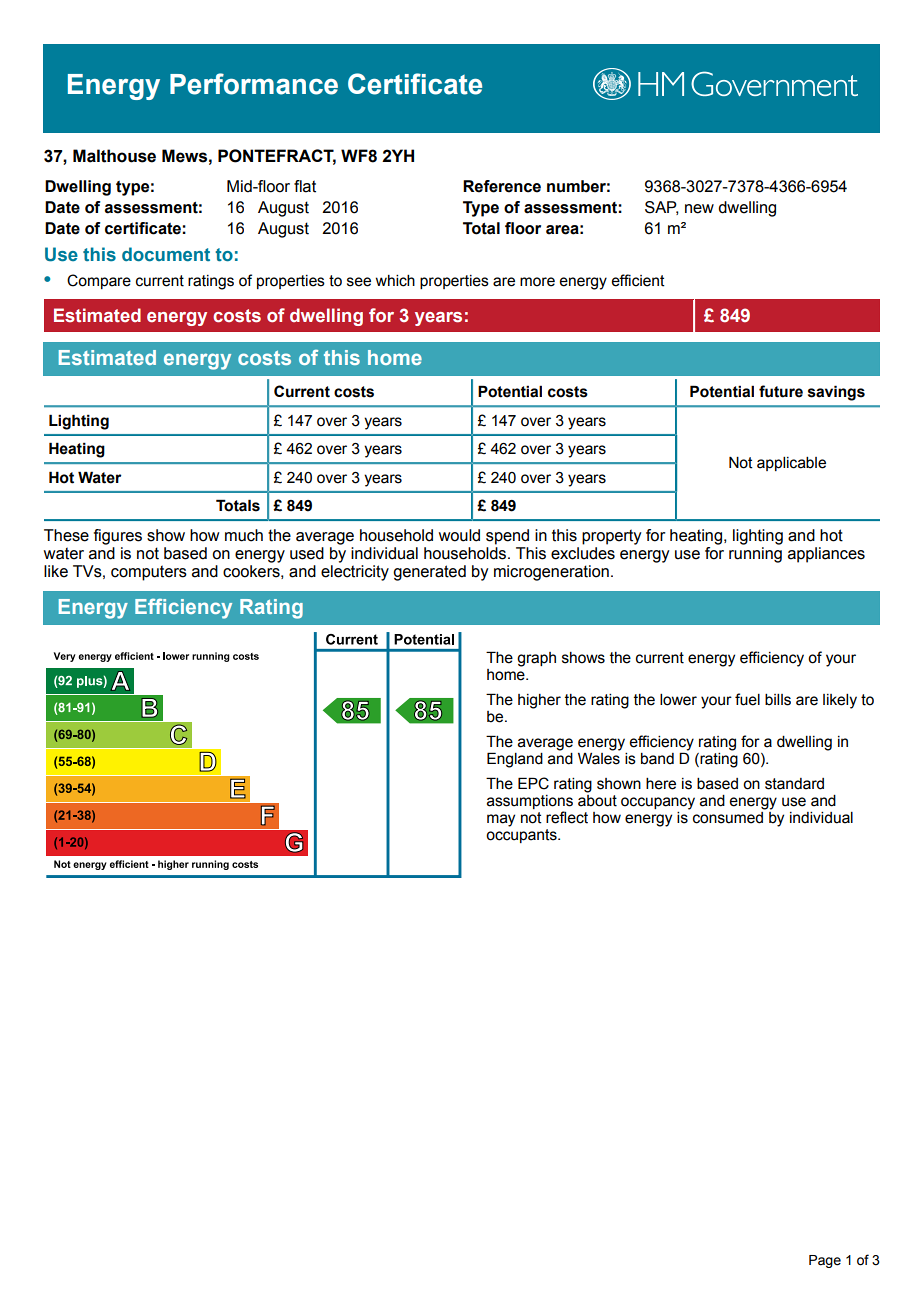 This document has width=924, height=1308. What do you see at coordinates (502, 186) in the document?
I see `Reference` at bounding box center [502, 186].
